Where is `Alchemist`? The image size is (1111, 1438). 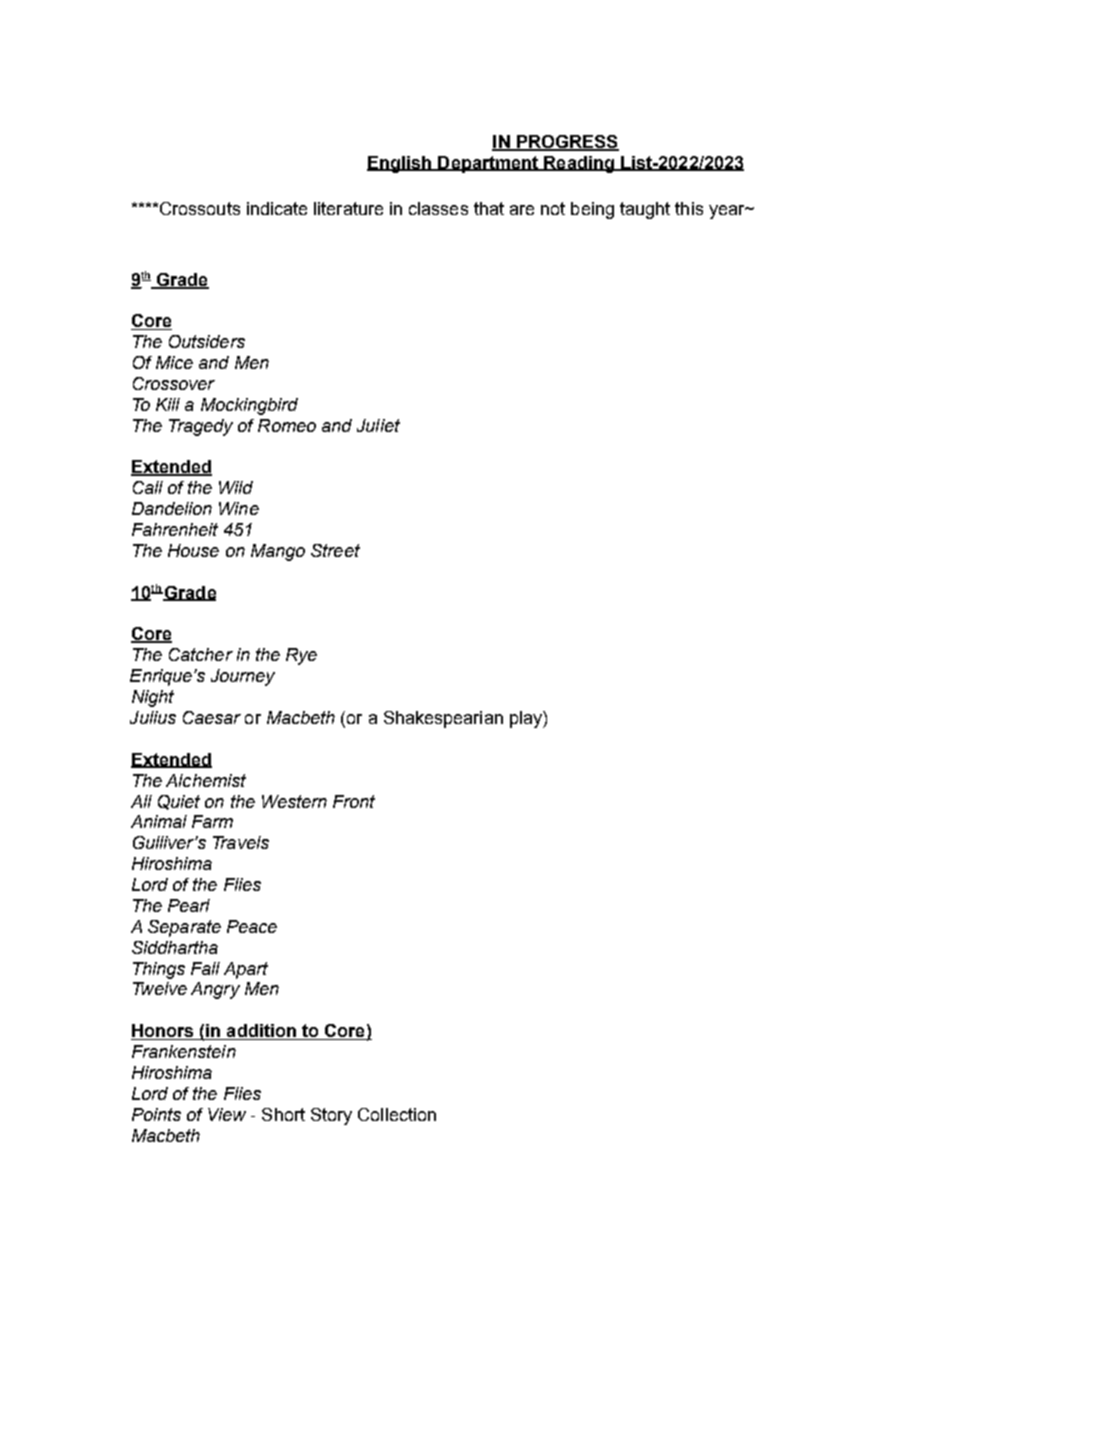 Alchemist is located at coordinates (206, 780).
